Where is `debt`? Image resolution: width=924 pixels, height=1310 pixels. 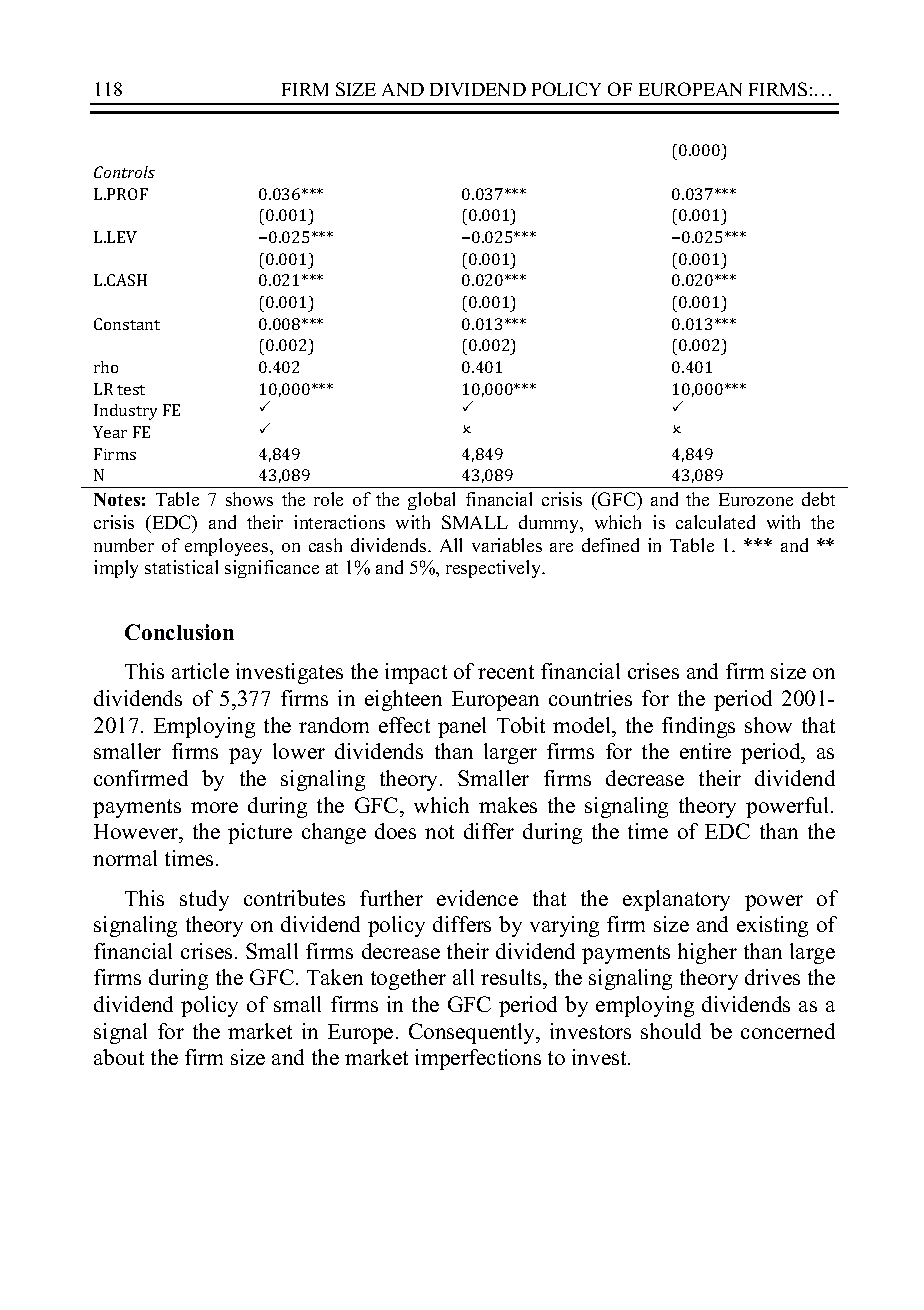
debt is located at coordinates (818, 499).
